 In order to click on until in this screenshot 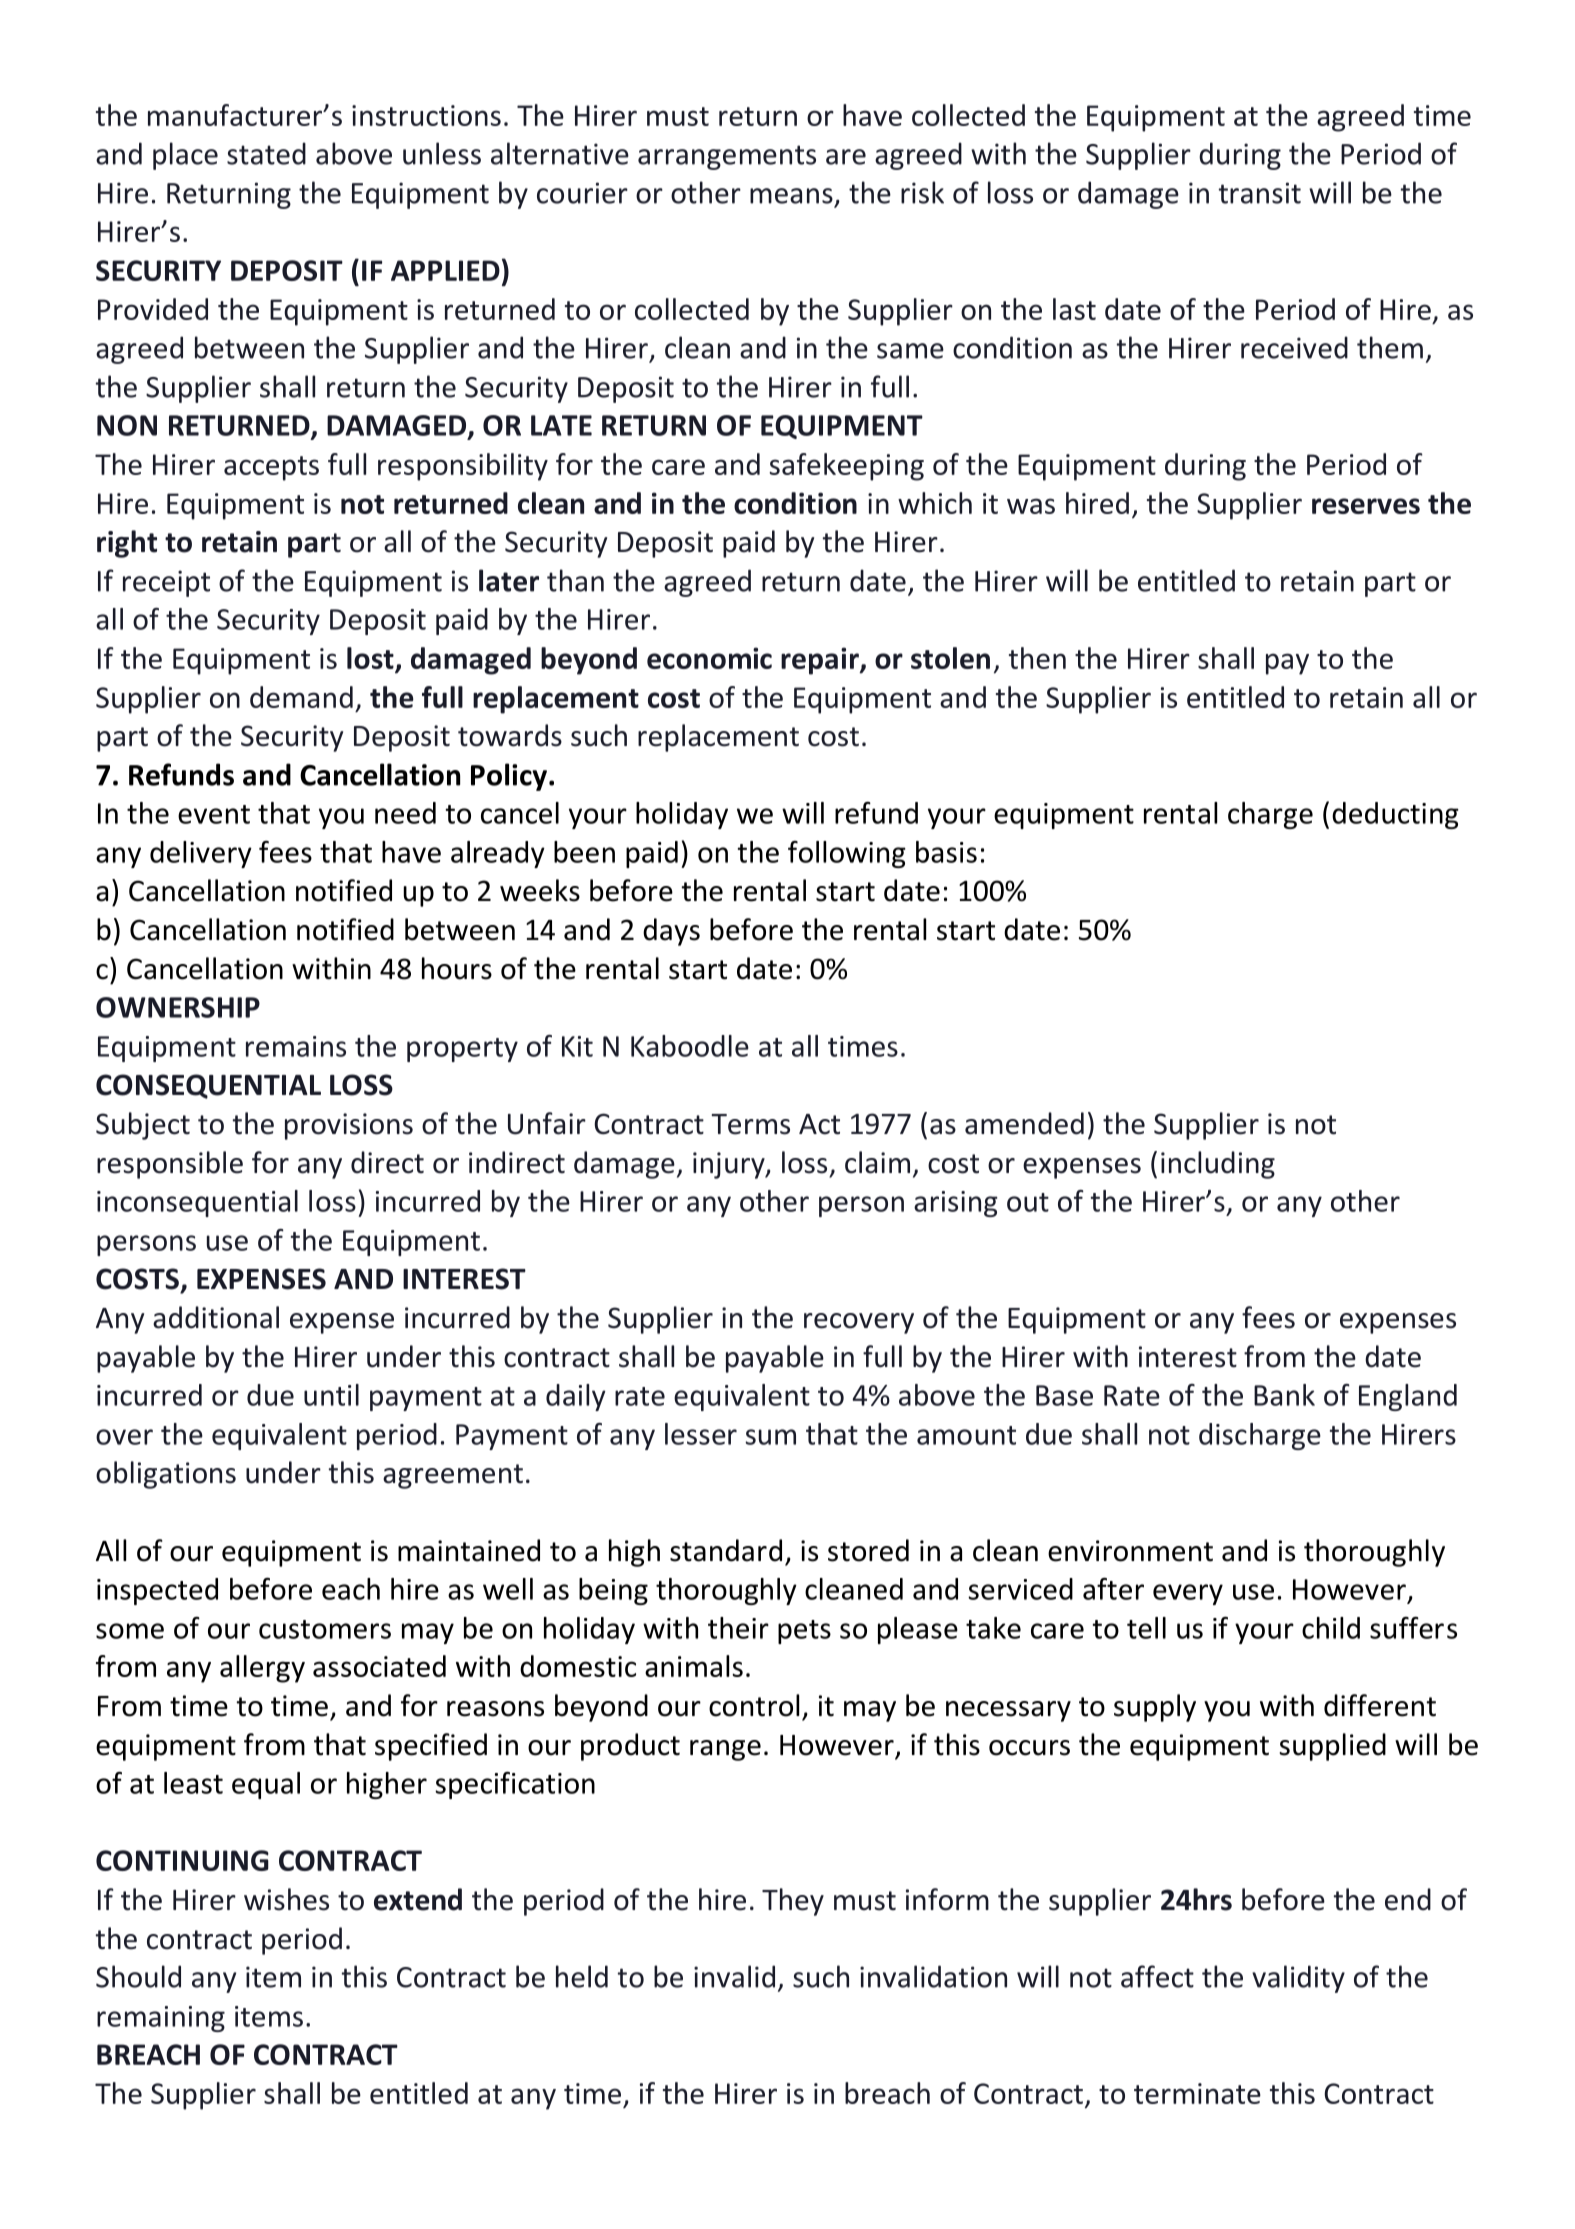, I will do `click(331, 1395)`.
